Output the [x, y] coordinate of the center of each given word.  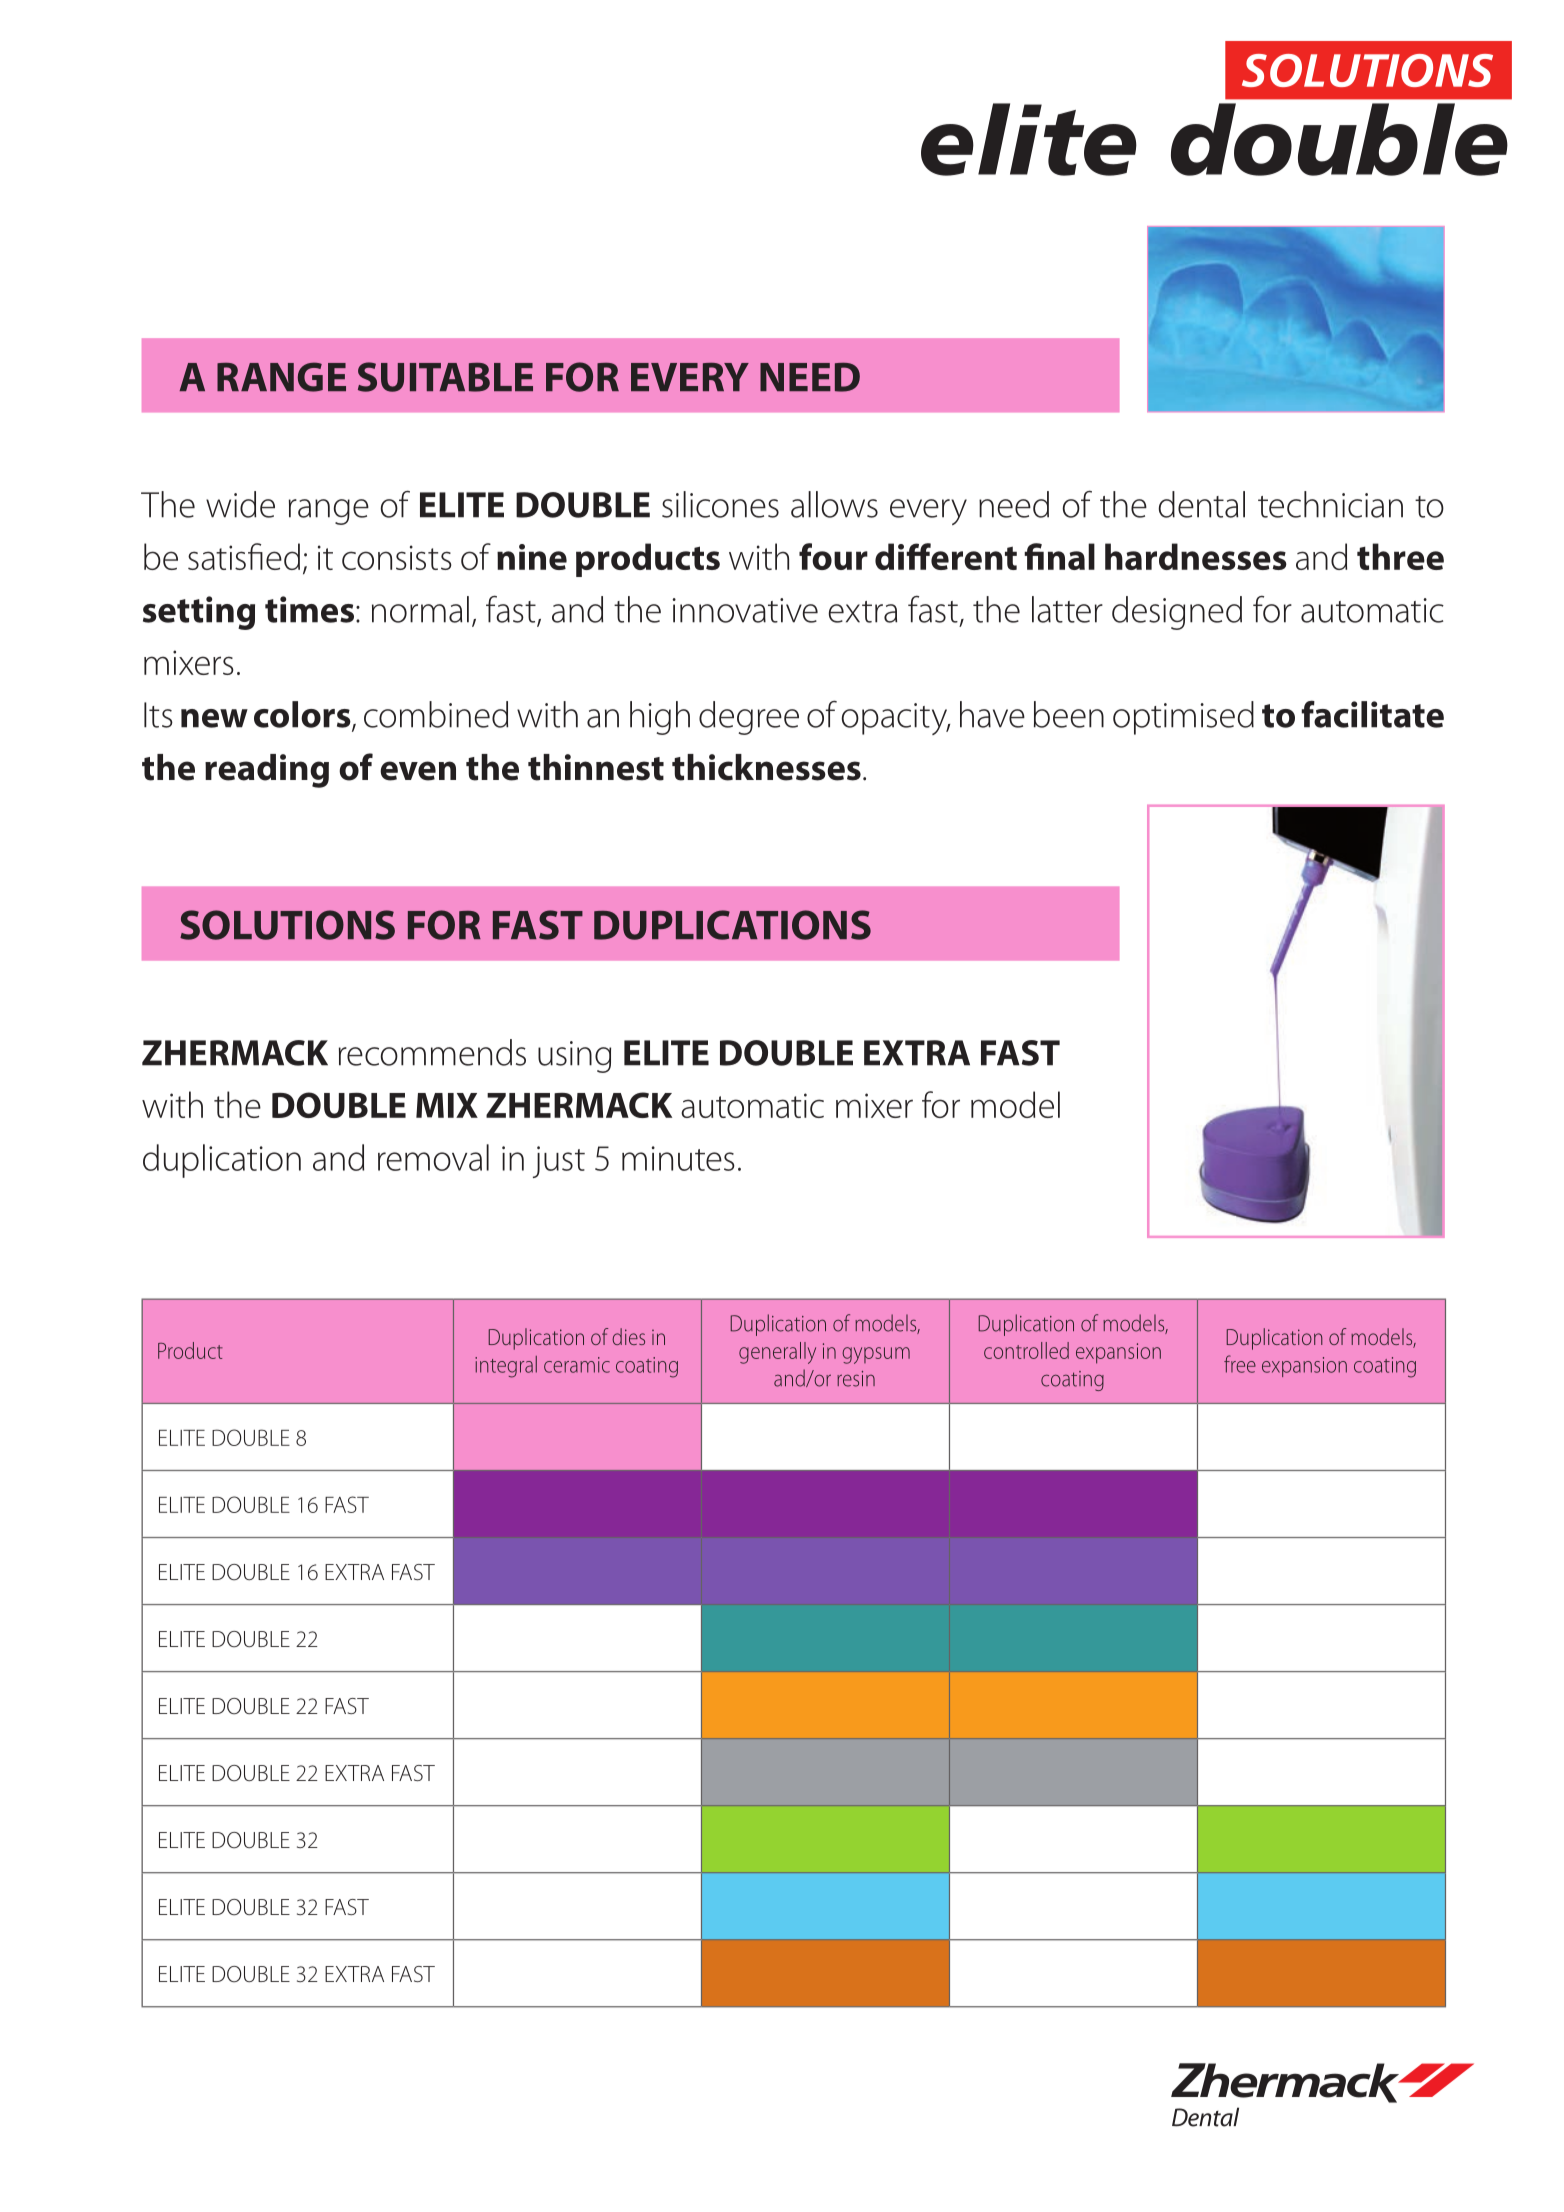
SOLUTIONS [287, 925]
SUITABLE [445, 377]
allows [834, 504]
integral [506, 1367]
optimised [1183, 718]
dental [1202, 504]
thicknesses [766, 767]
